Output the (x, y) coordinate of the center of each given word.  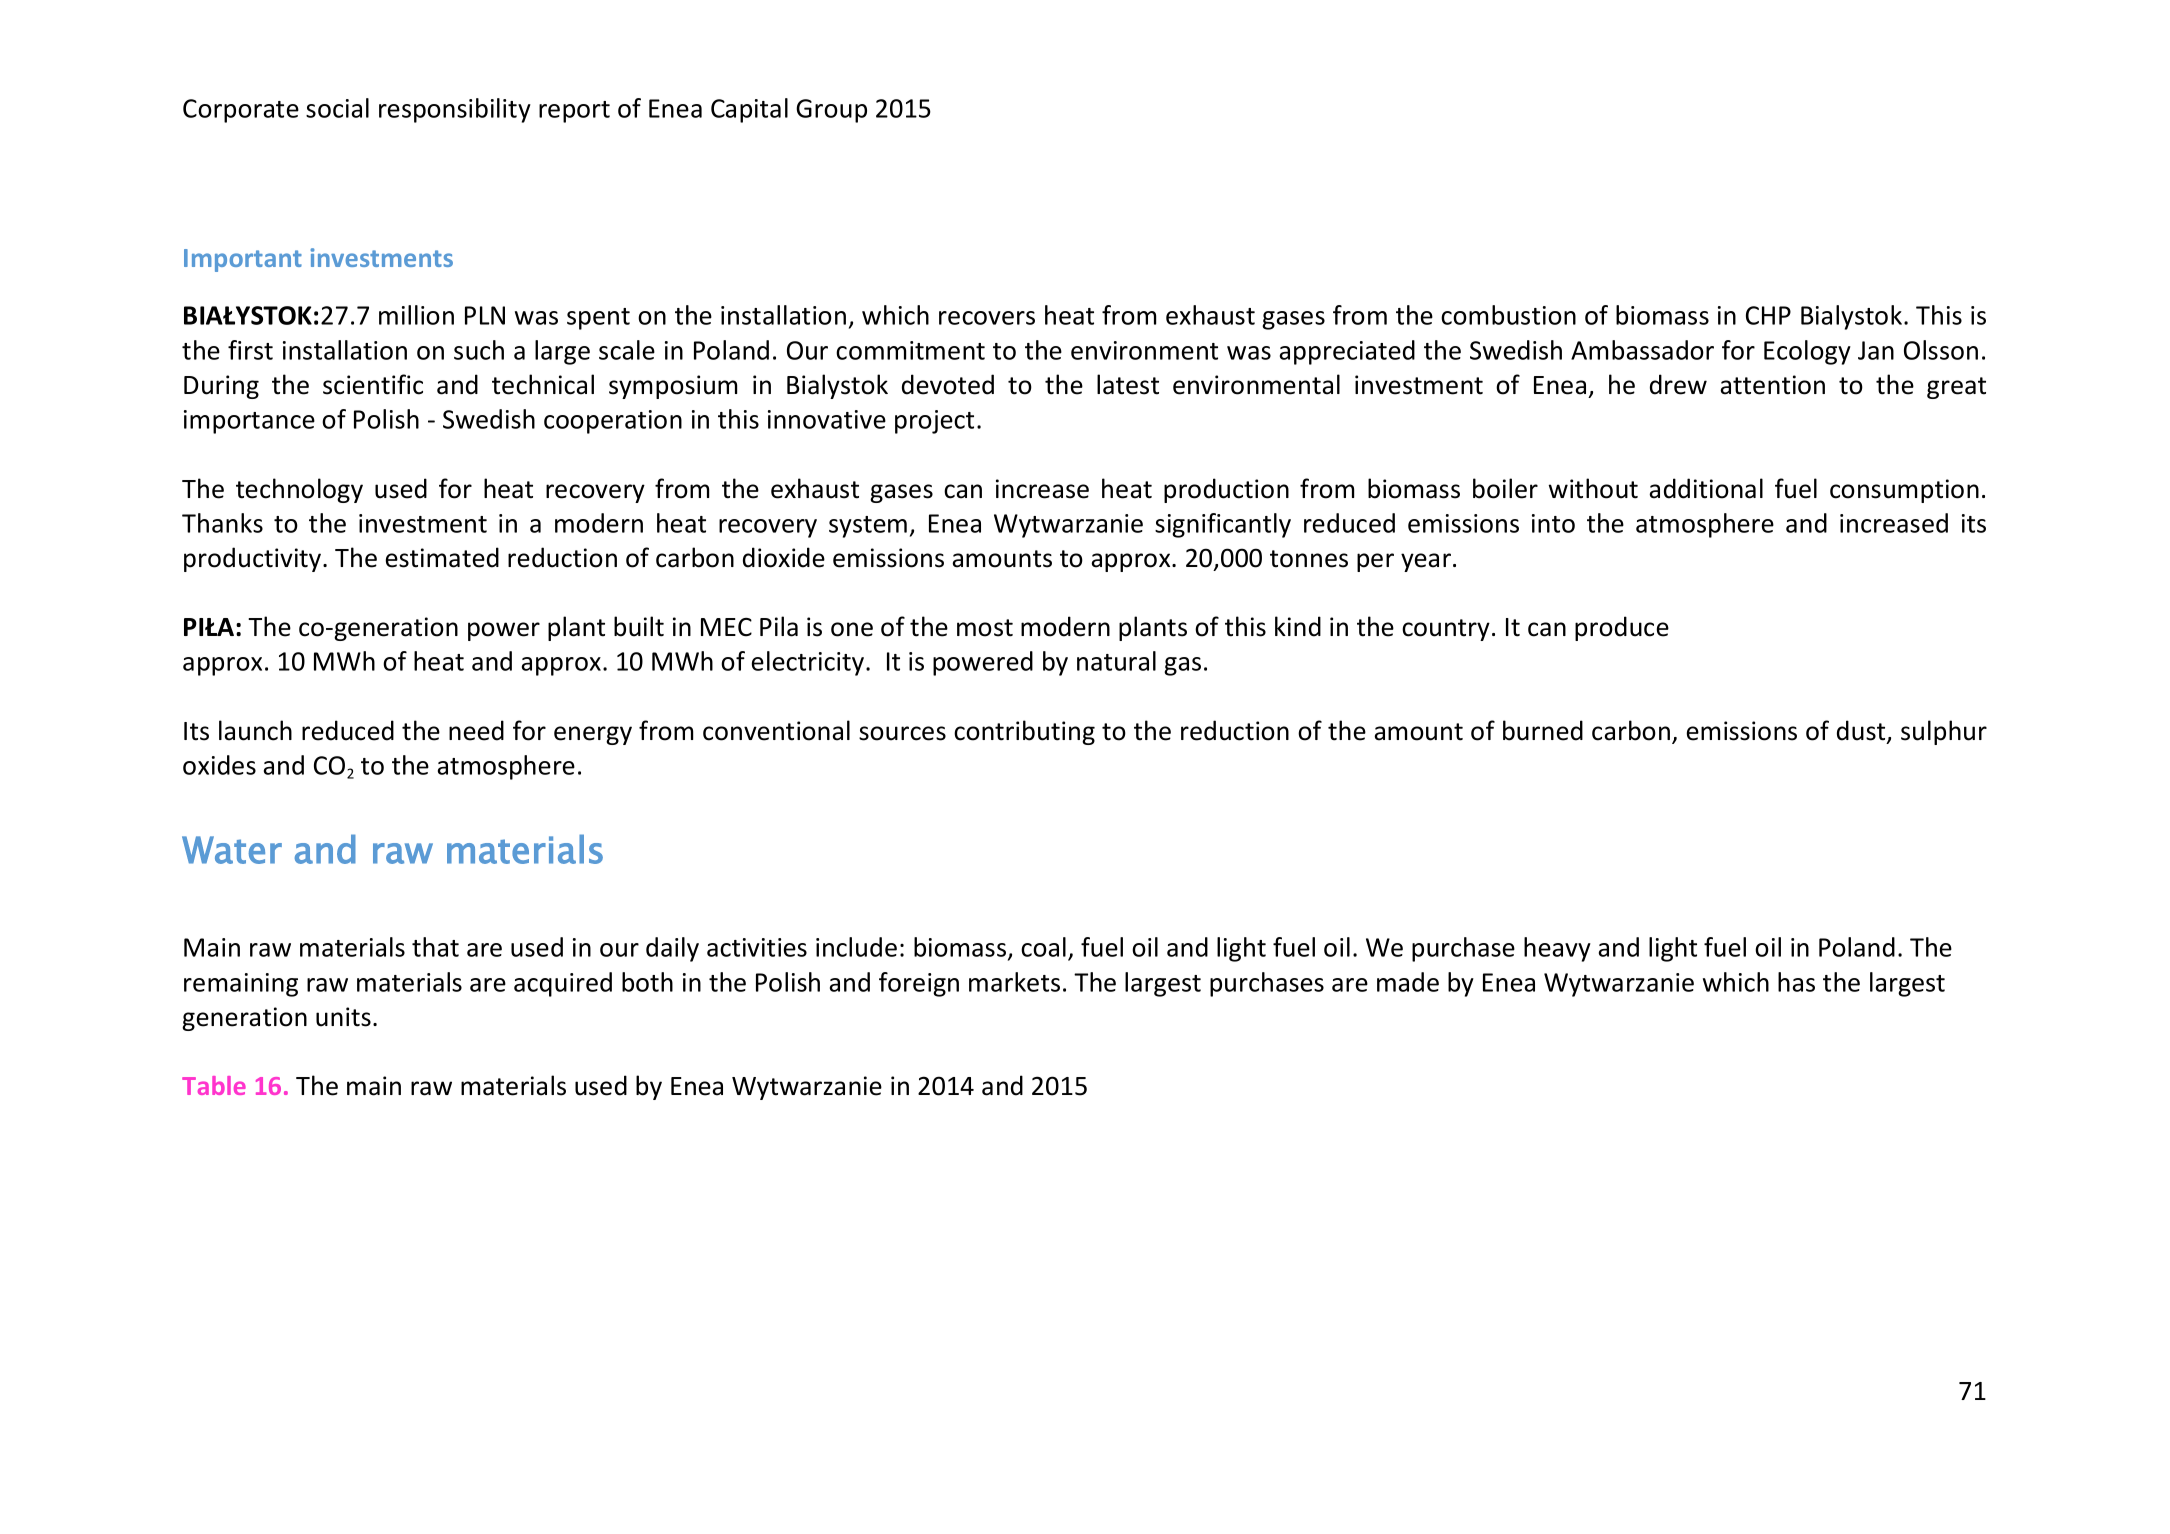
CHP (1768, 315)
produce (1622, 628)
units (343, 1017)
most (985, 628)
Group (831, 111)
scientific (373, 384)
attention (1772, 385)
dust (1862, 731)
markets (1014, 982)
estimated (442, 557)
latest (1128, 384)
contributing (1024, 732)
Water (232, 850)
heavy (1557, 949)
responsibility (455, 110)
